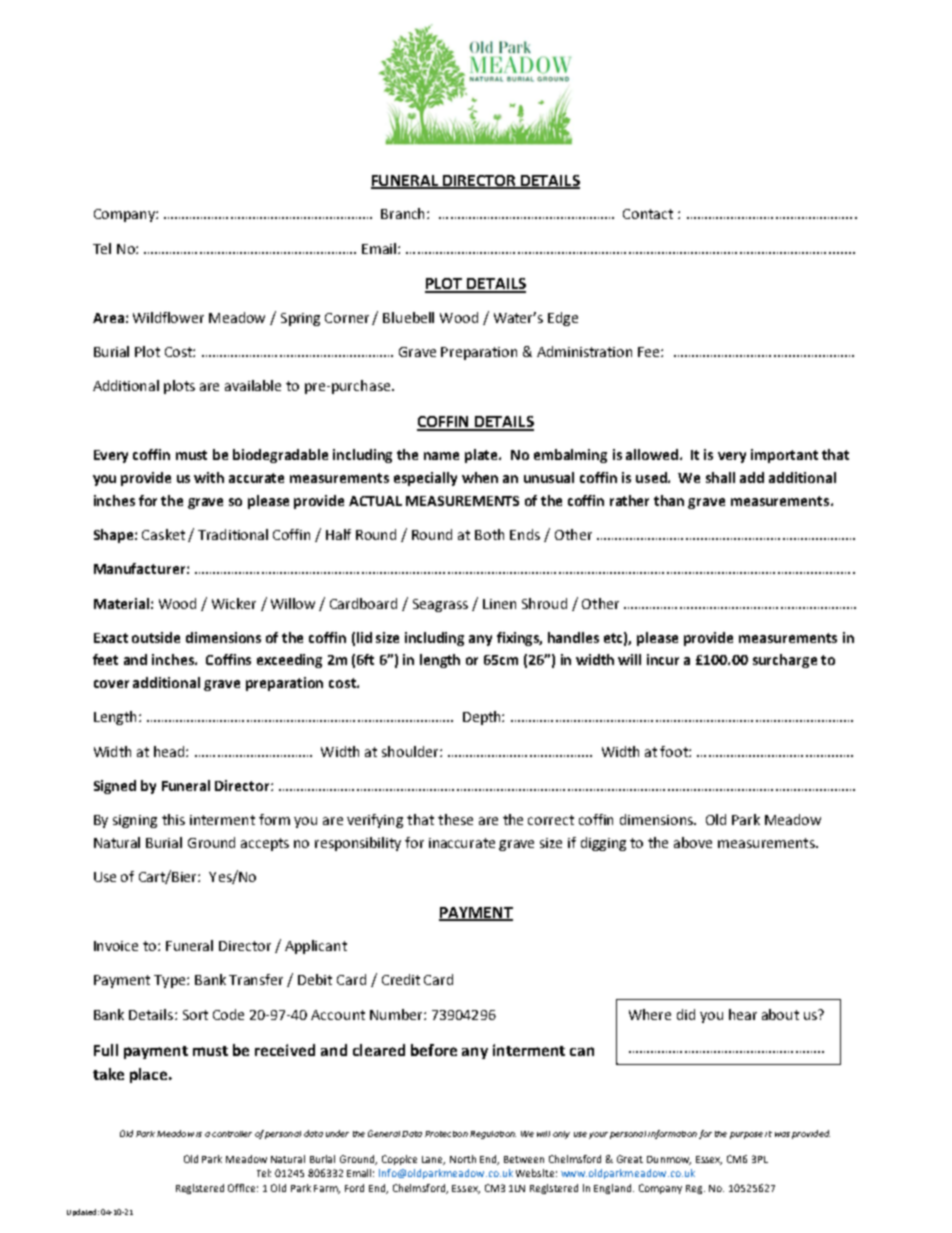 The image size is (952, 1233). What do you see at coordinates (168, 317) in the screenshot?
I see `Wildflower` at bounding box center [168, 317].
